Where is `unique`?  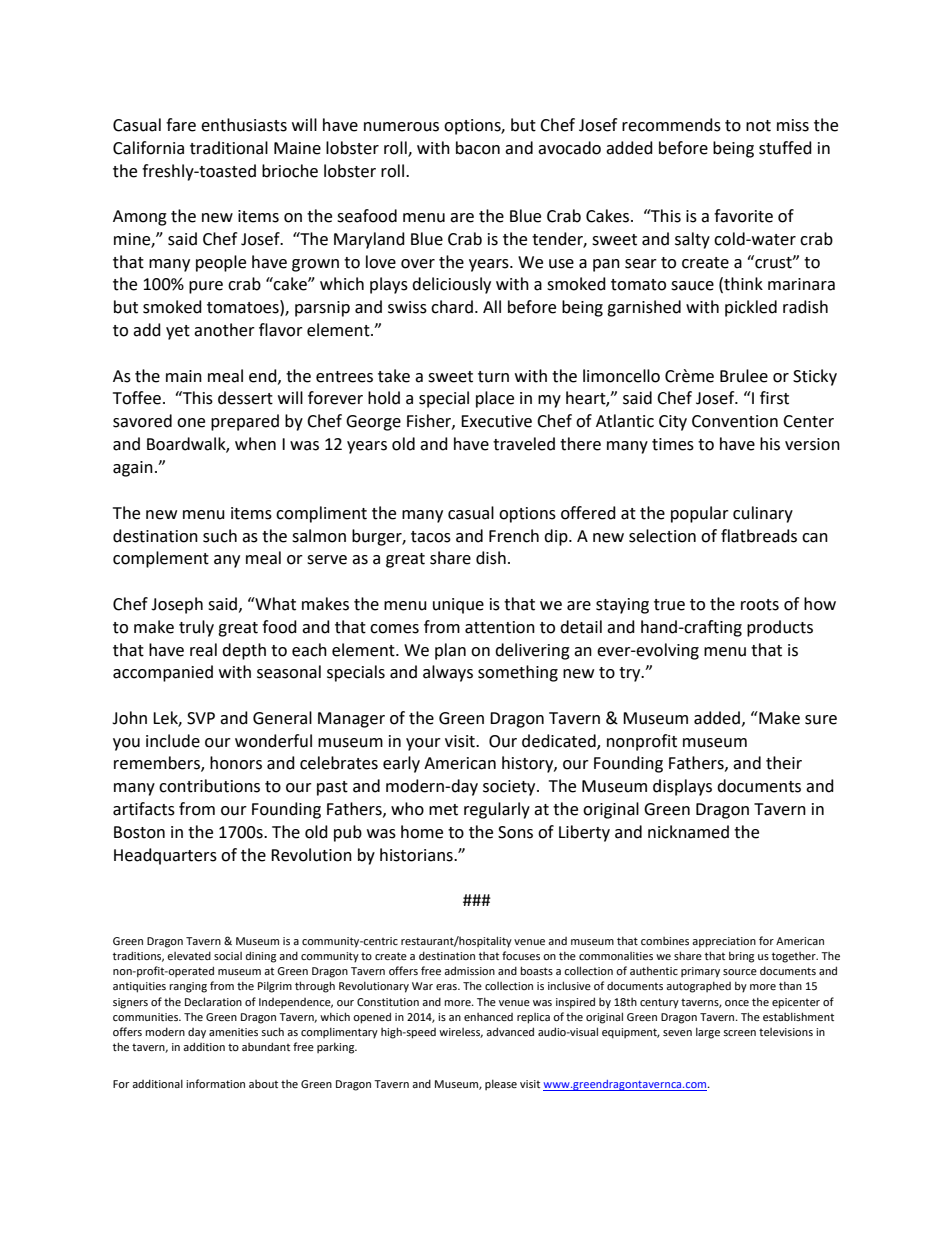
unique is located at coordinates (458, 606).
